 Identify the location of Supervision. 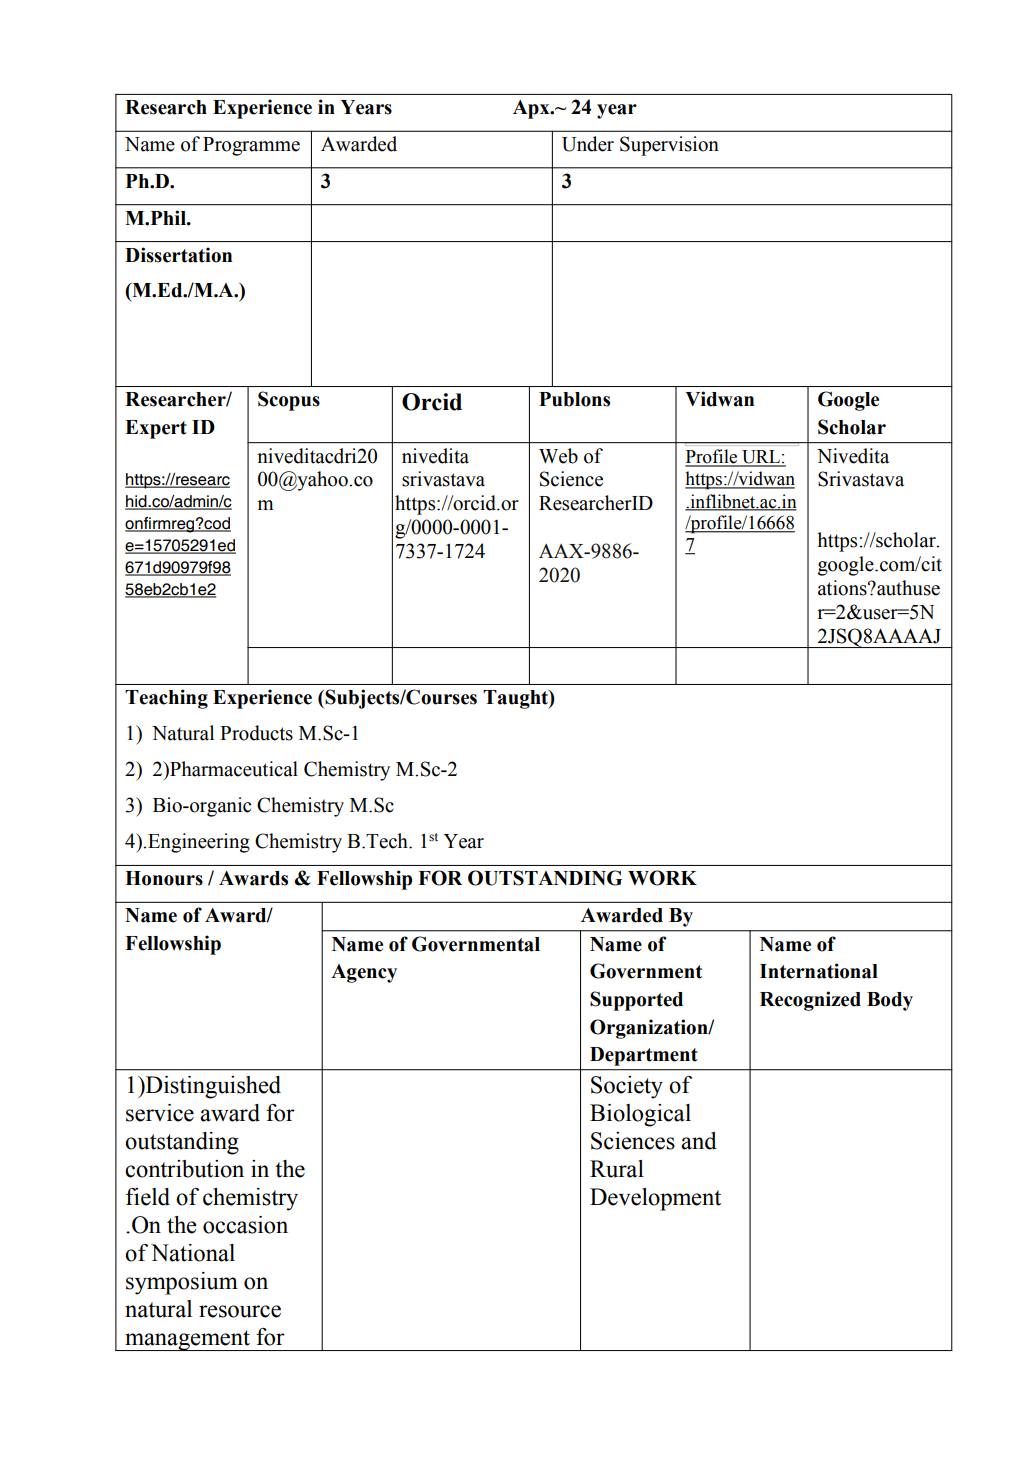
(669, 146).
